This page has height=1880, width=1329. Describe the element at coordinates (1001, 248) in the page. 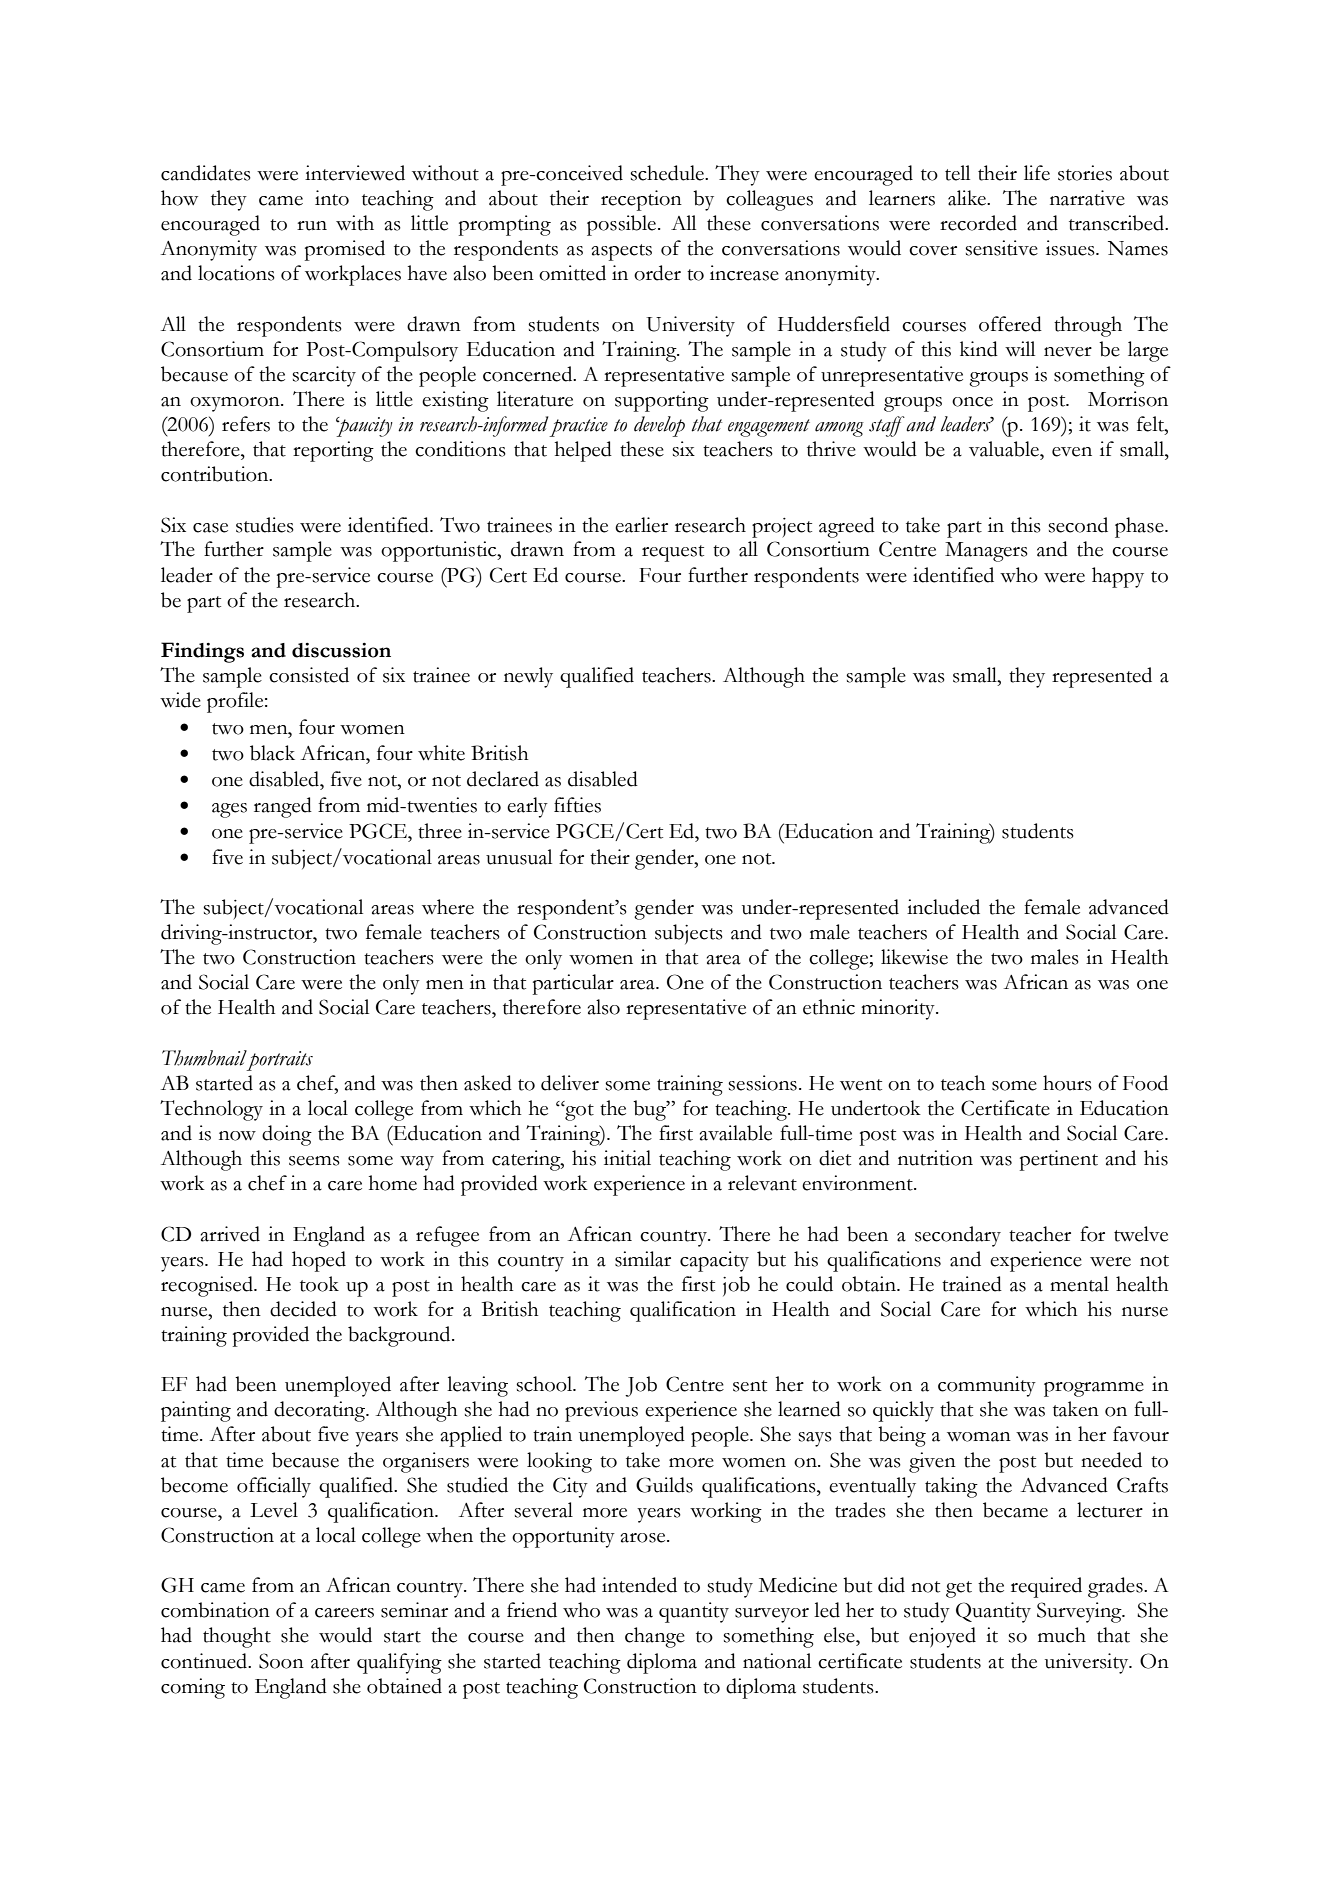

I see `sensitive` at that location.
